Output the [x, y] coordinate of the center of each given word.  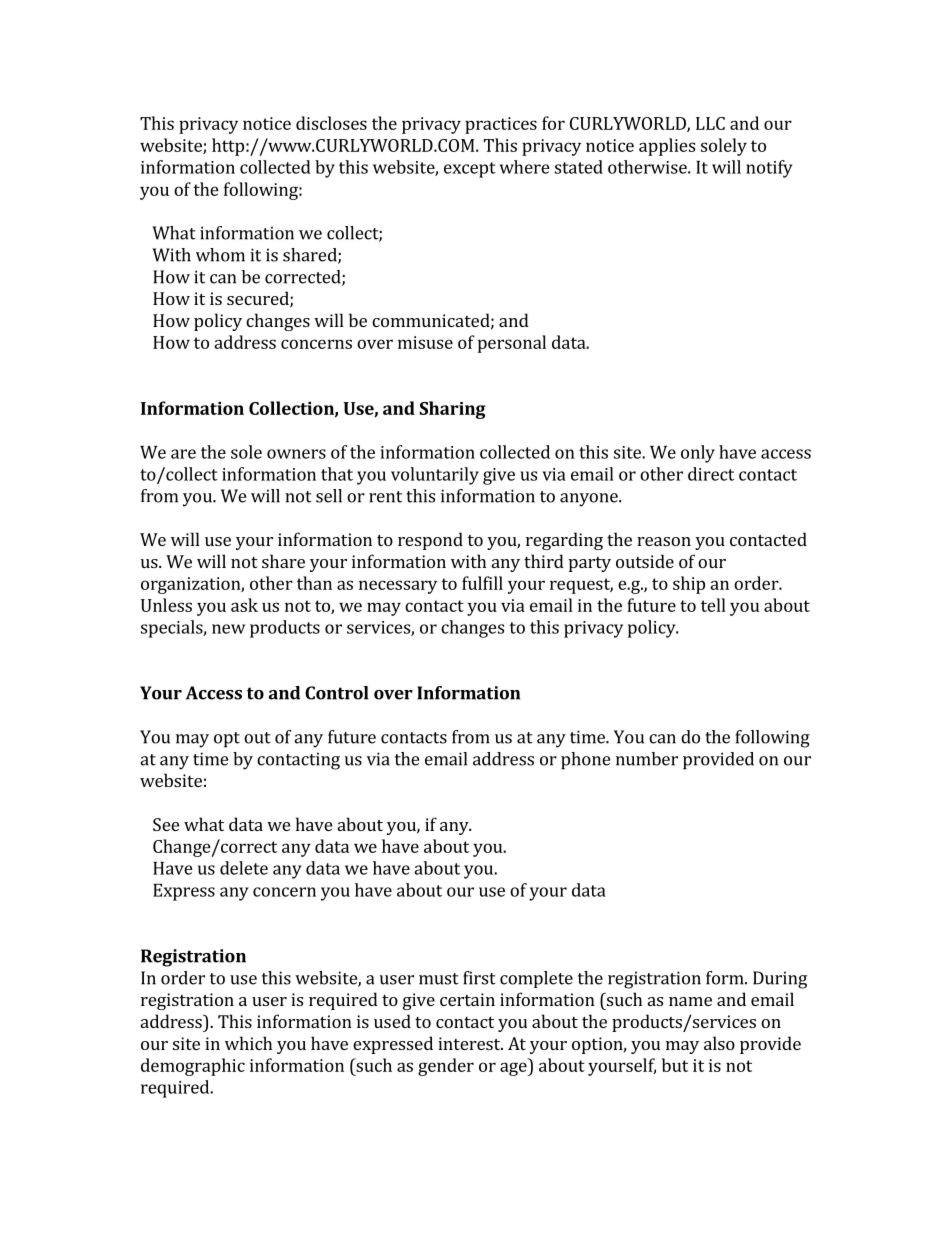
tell [713, 605]
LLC [710, 123]
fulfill [482, 583]
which [248, 1043]
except [470, 170]
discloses [331, 123]
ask [244, 605]
